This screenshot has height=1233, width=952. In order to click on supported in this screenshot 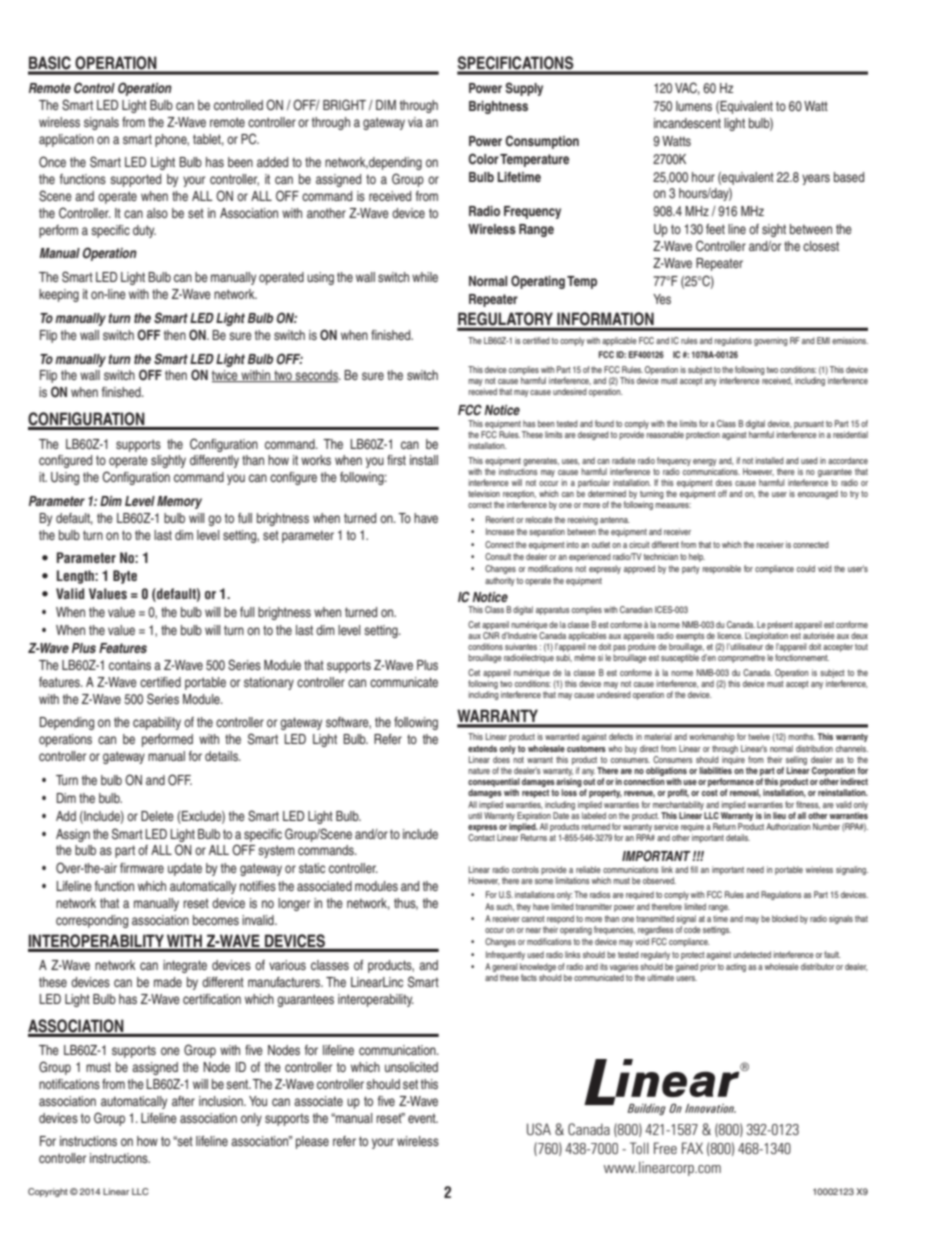, I will do `click(135, 180)`.
